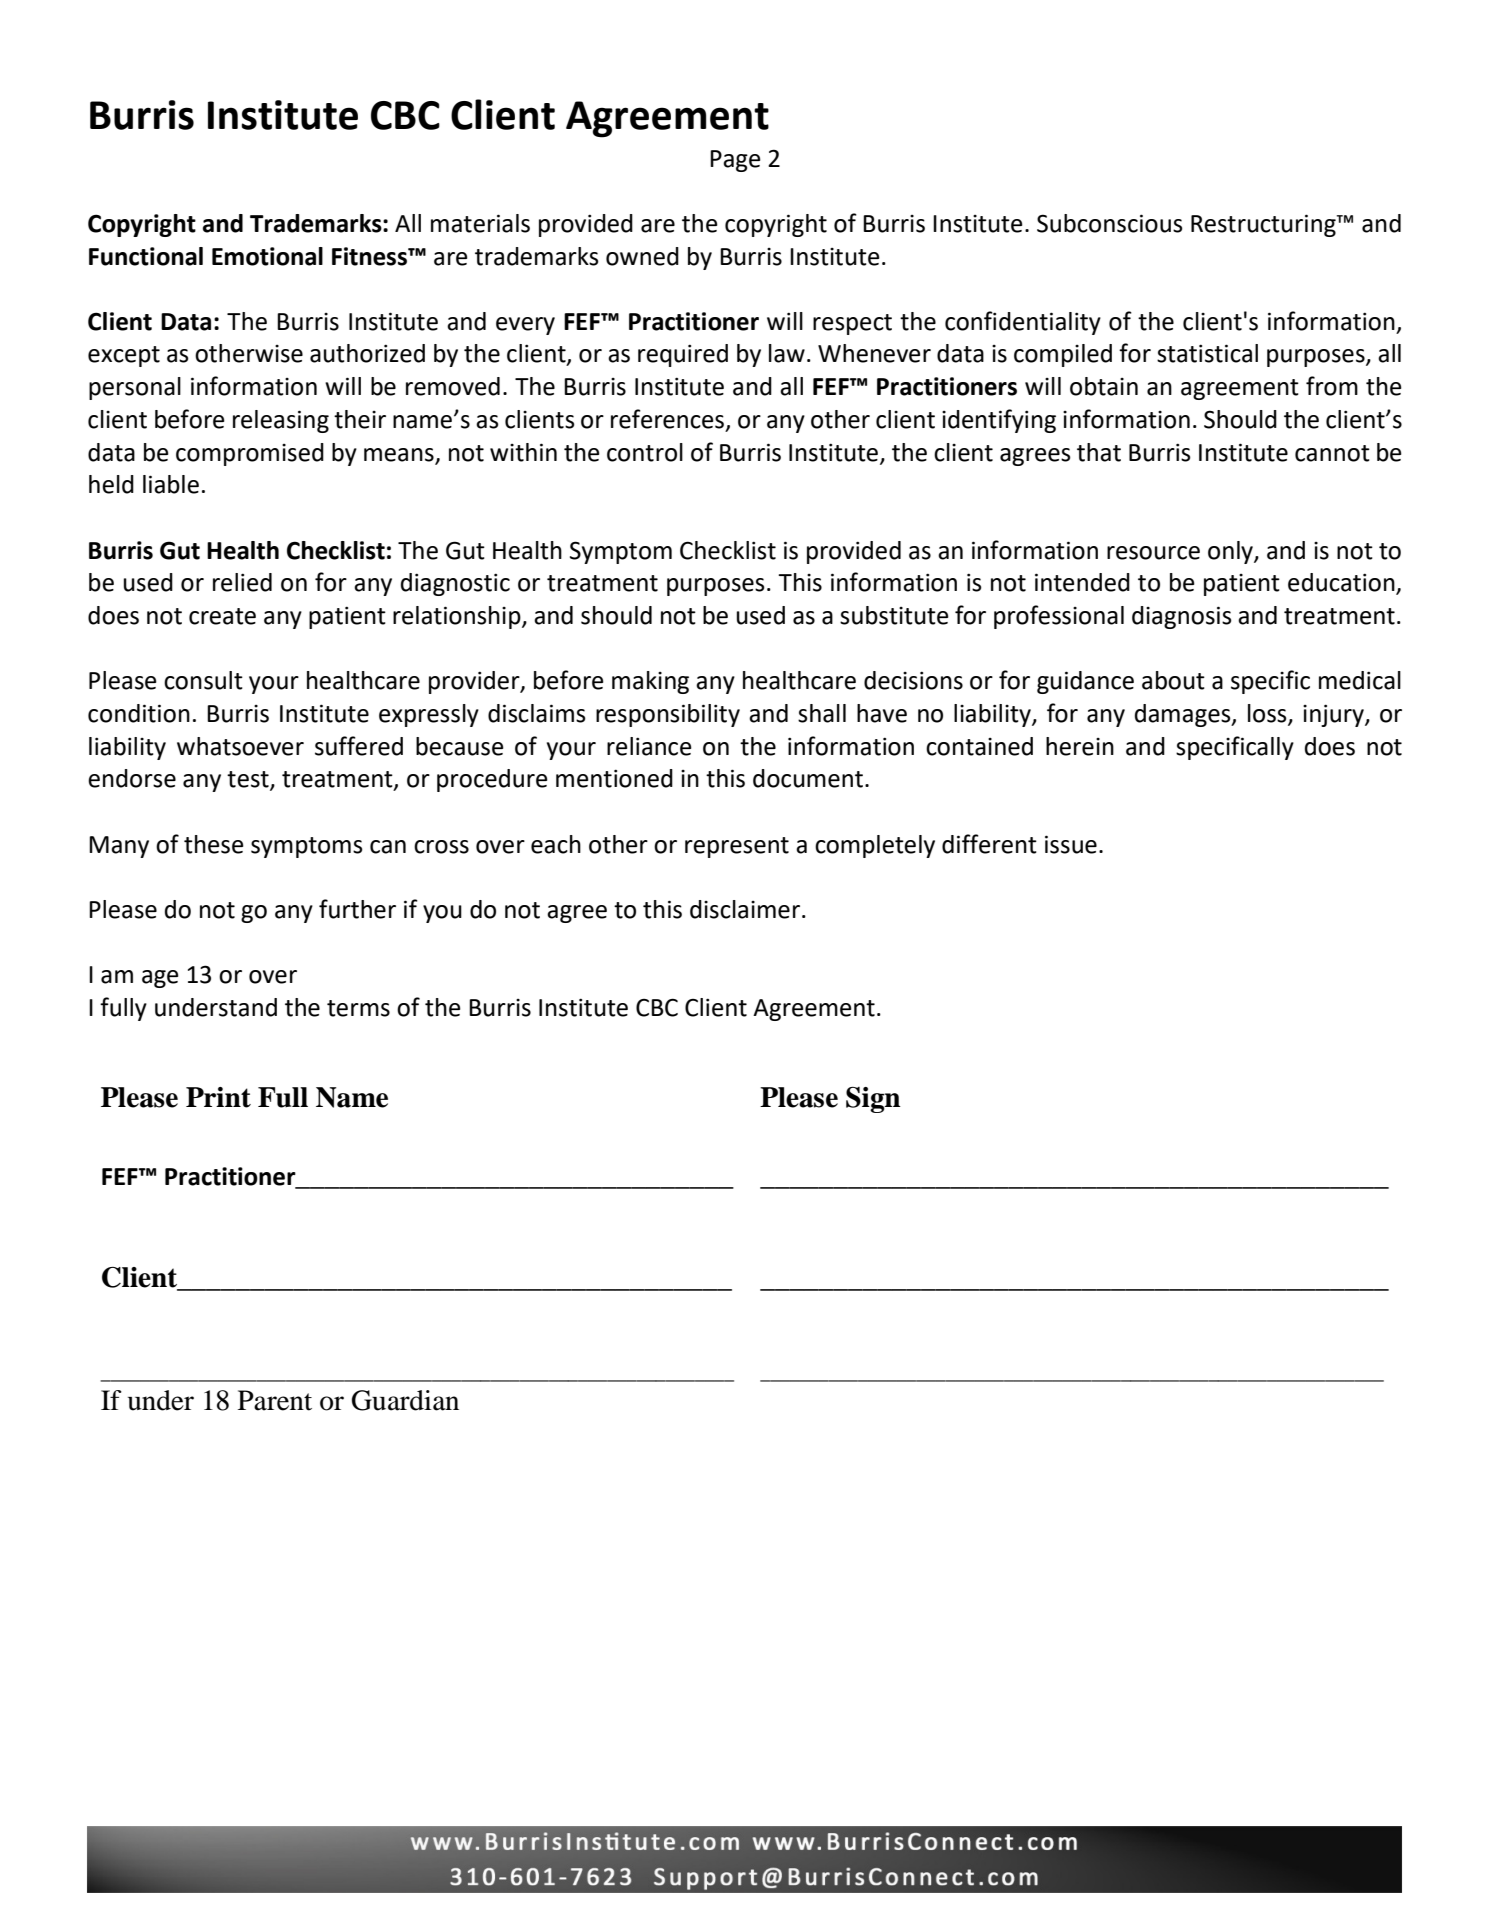 The height and width of the document is (1928, 1490). Describe the element at coordinates (203, 680) in the document. I see `consult` at that location.
